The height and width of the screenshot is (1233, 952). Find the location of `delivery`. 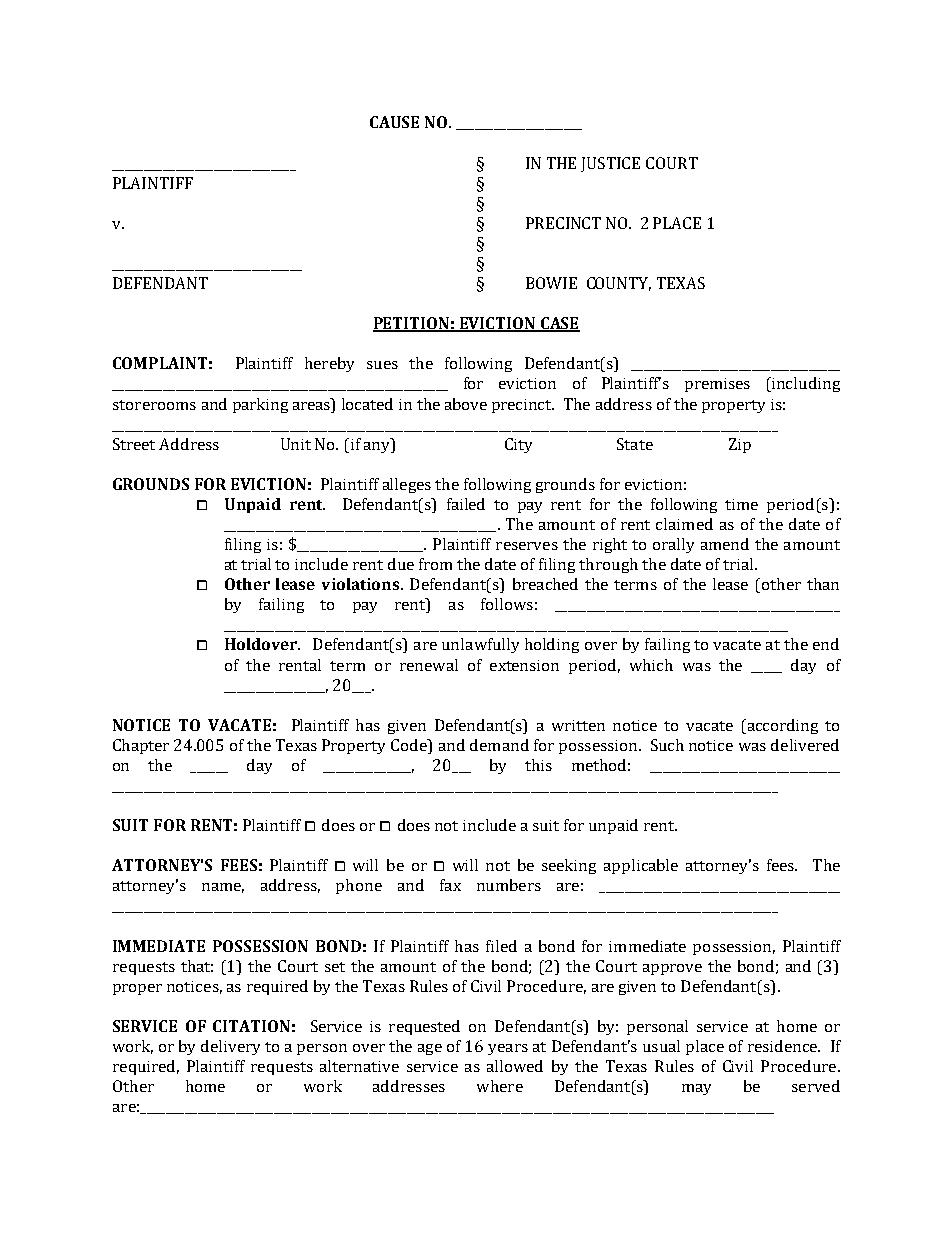

delivery is located at coordinates (230, 1047).
